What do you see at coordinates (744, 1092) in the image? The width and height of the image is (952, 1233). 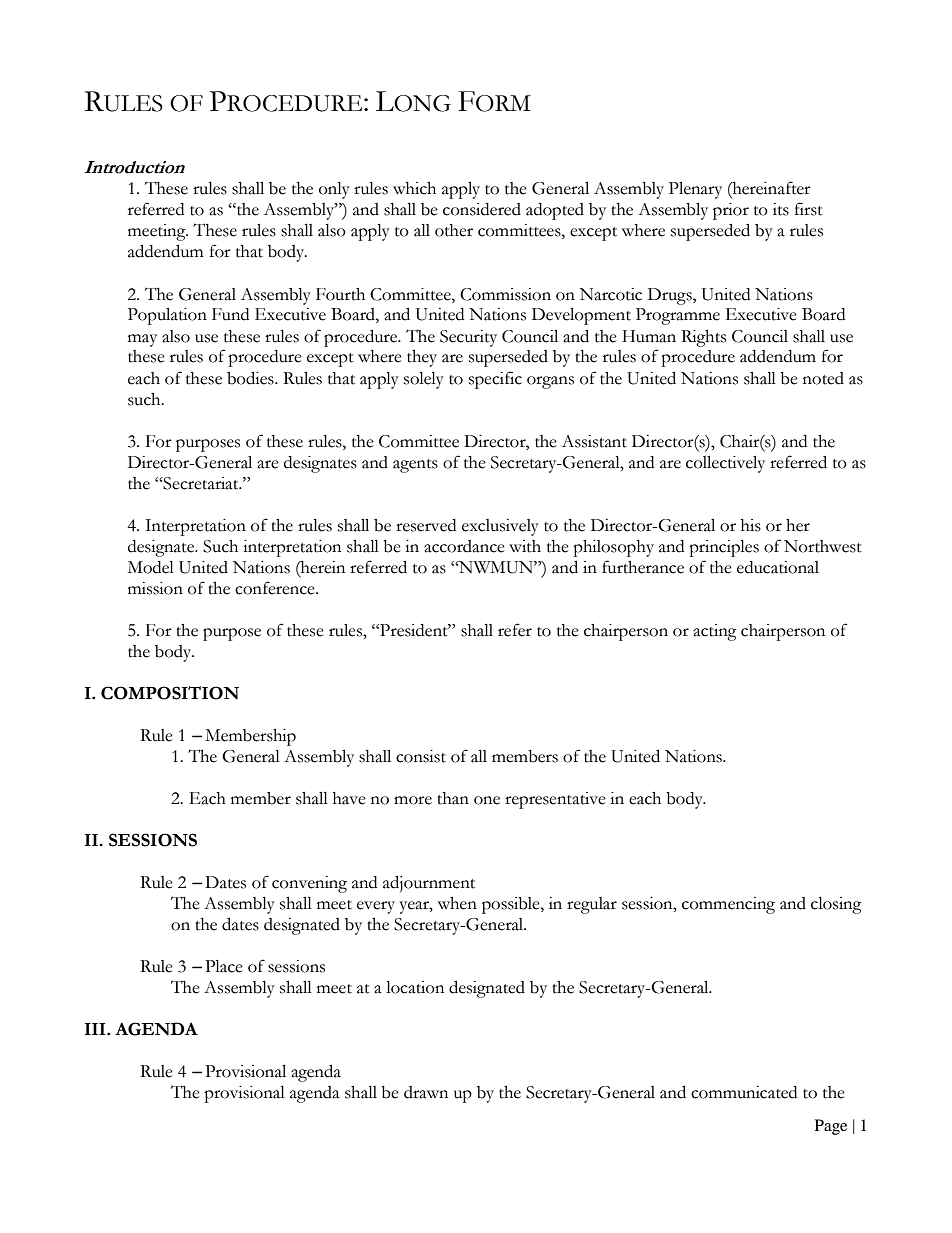 I see `communicated` at bounding box center [744, 1092].
